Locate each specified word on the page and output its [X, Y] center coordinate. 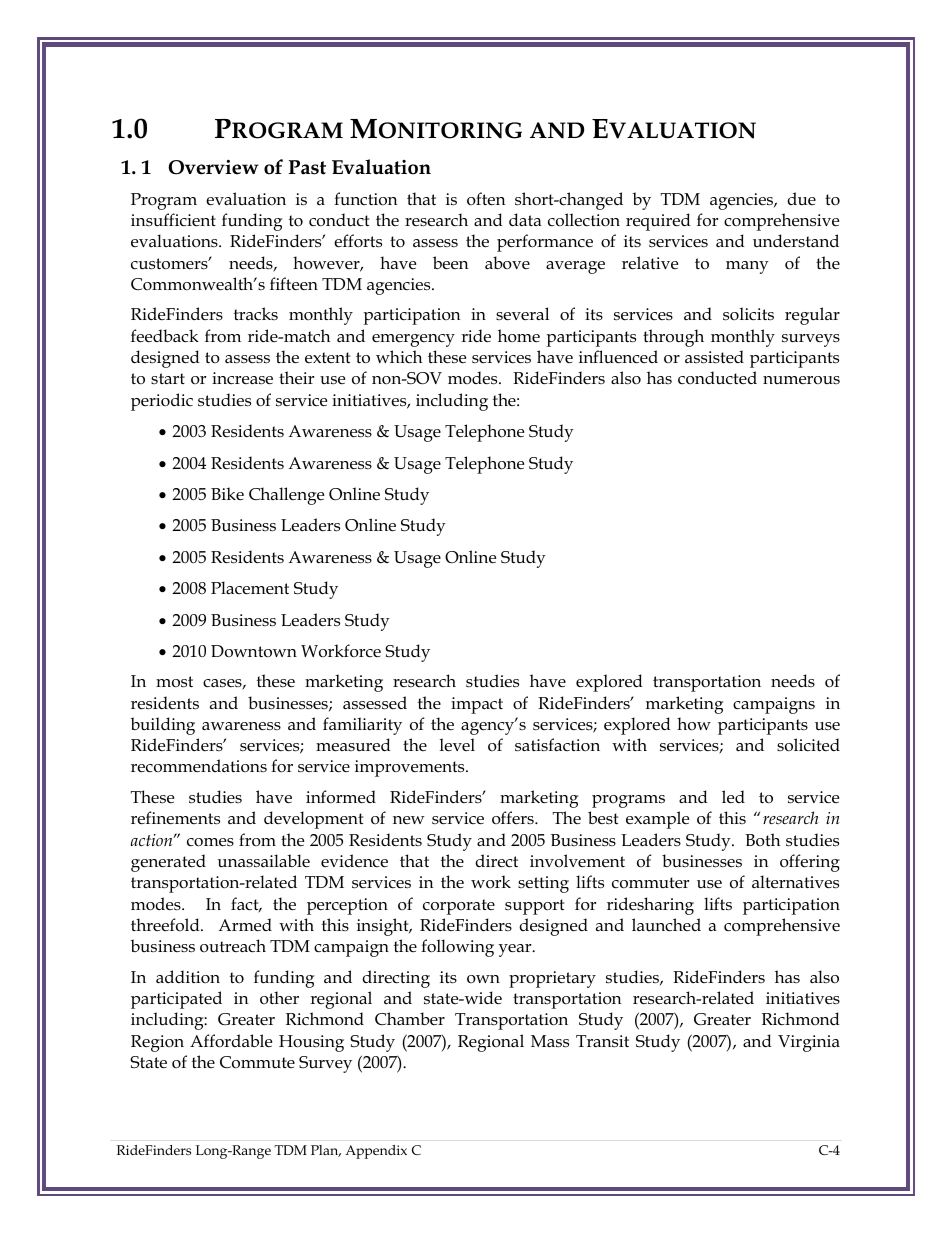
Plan [326, 1151]
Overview [213, 167]
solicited [808, 745]
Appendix [376, 1152]
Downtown [254, 651]
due [801, 199]
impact [477, 705]
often [486, 199]
